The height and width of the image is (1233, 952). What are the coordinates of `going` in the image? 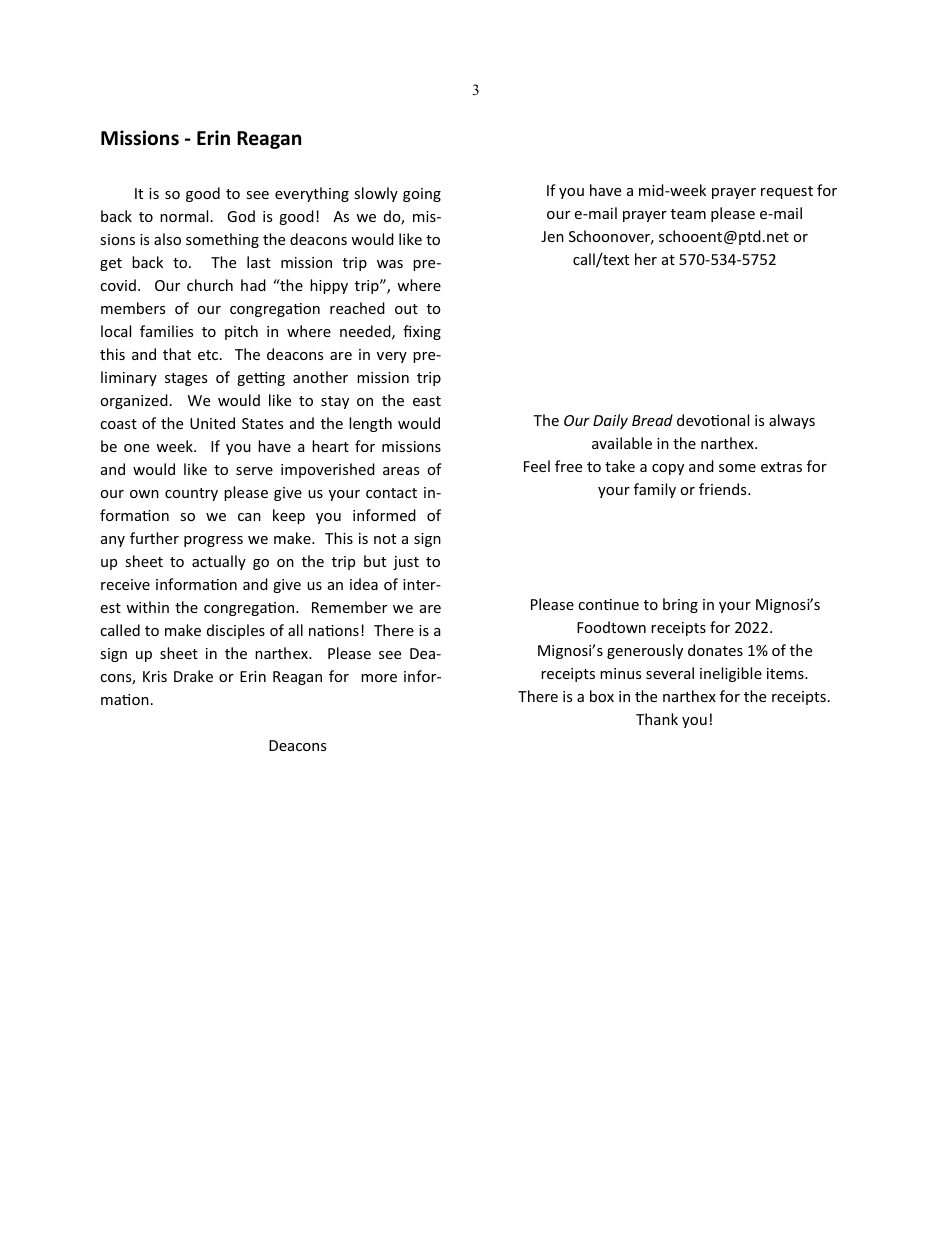 It's located at (422, 195).
